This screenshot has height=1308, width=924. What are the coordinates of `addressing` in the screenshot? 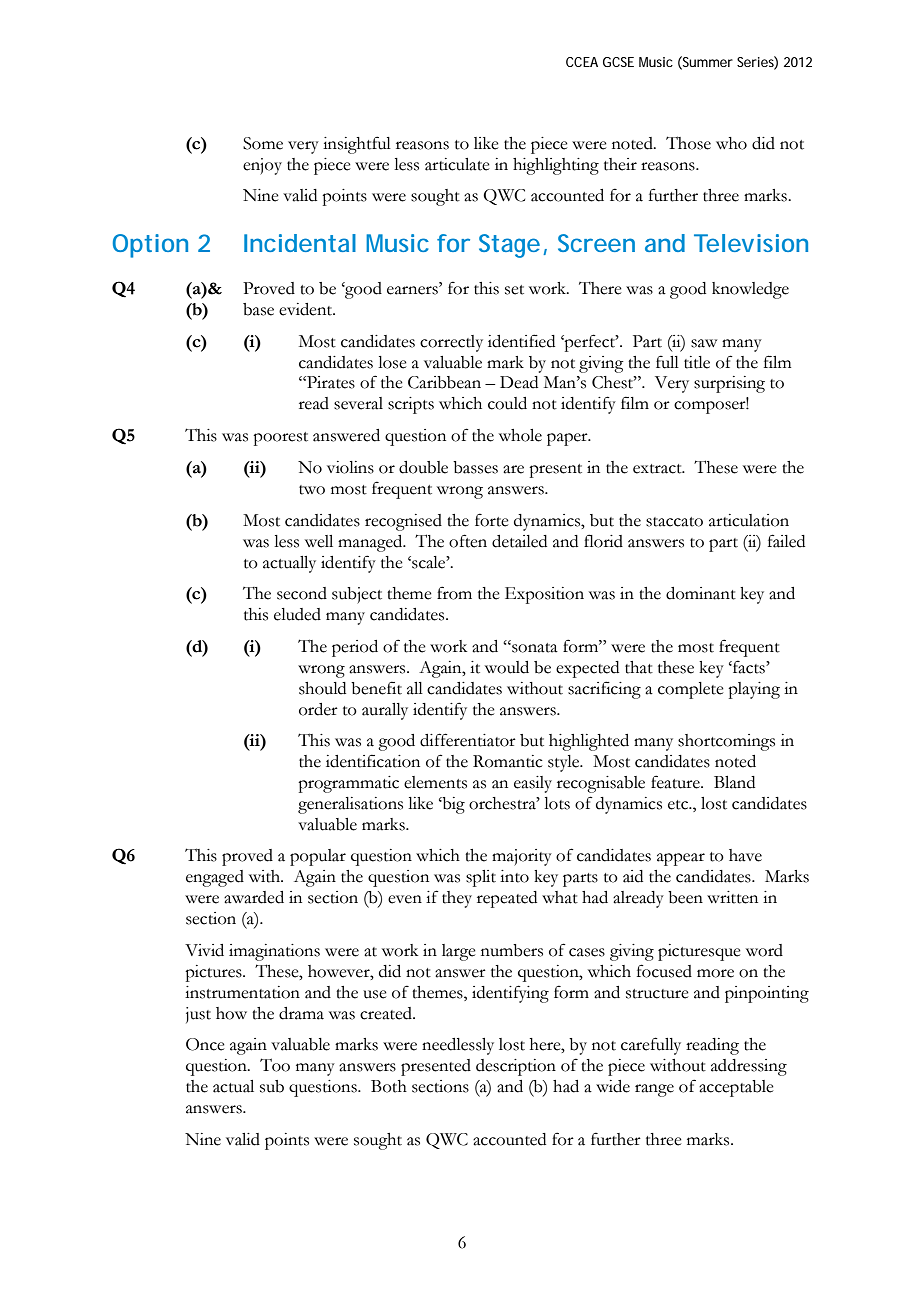 It's located at (749, 1067).
